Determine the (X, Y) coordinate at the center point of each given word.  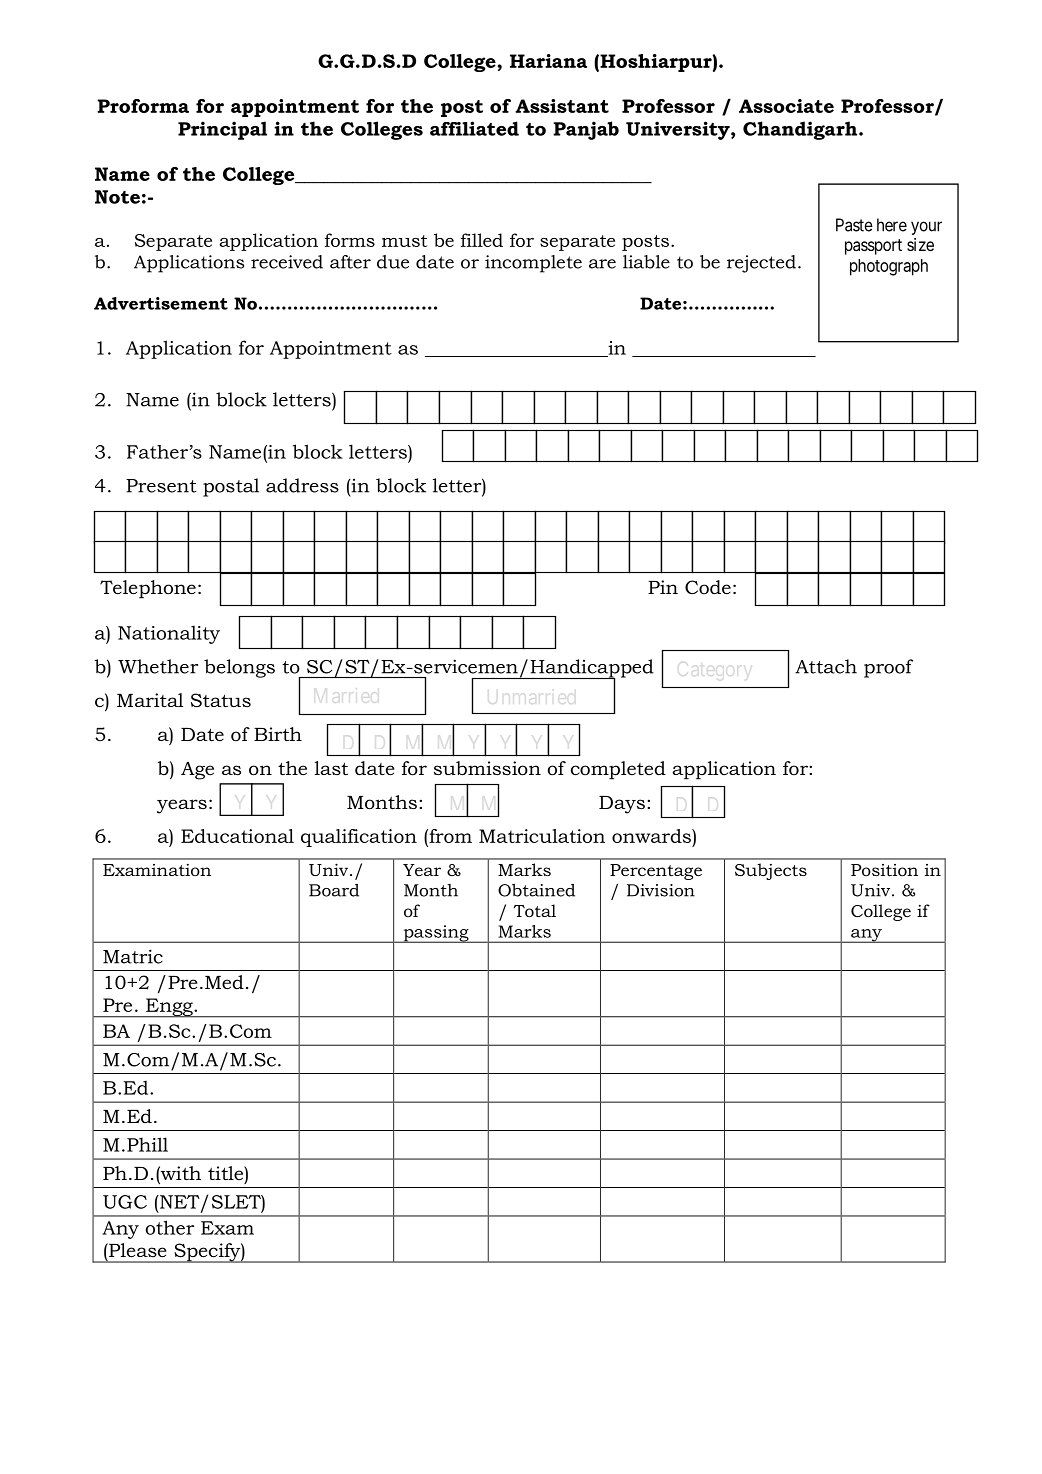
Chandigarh (801, 130)
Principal (222, 130)
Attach (826, 666)
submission (487, 768)
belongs (239, 668)
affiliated (474, 128)
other (170, 1227)
